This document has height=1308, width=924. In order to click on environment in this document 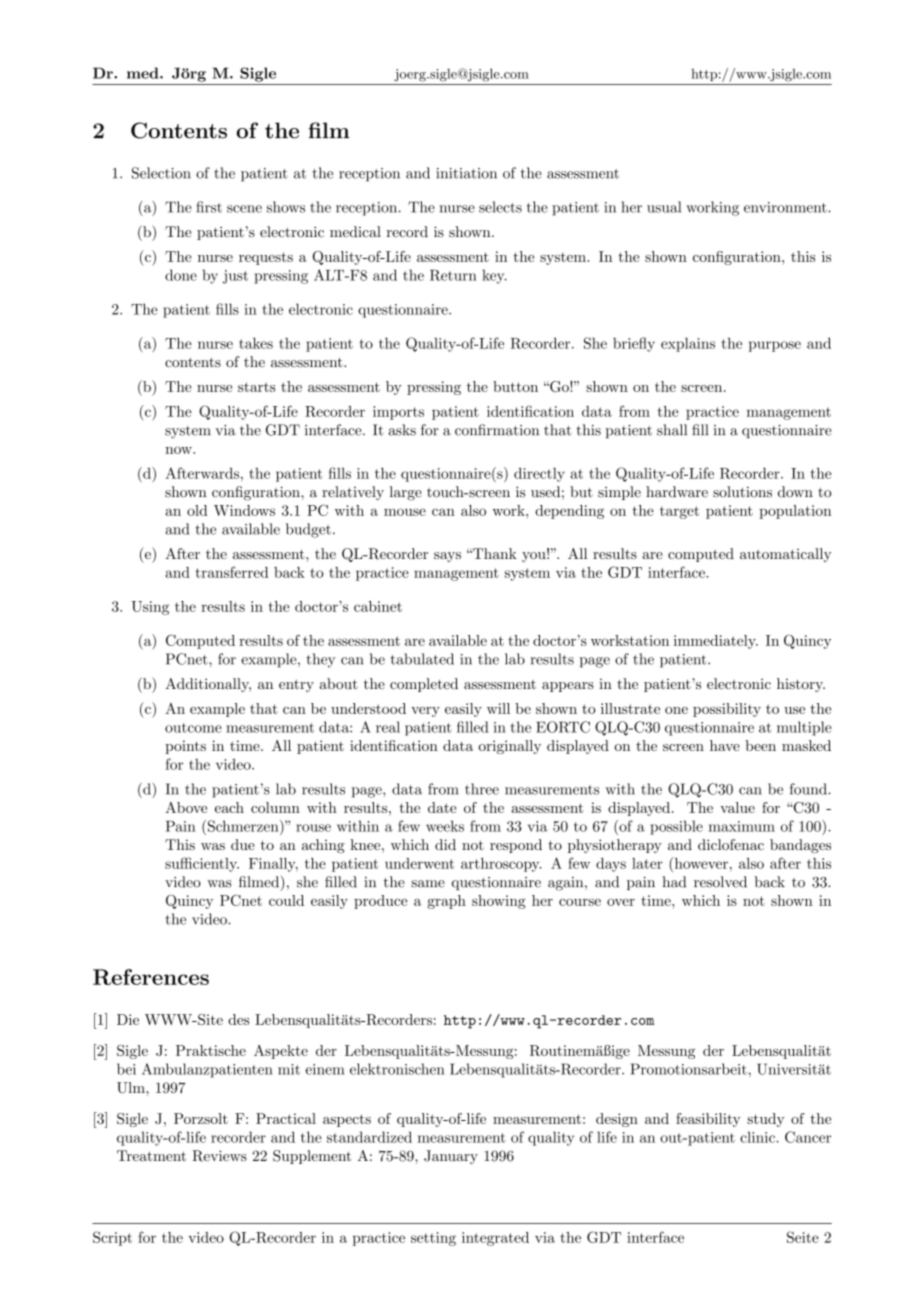, I will do `click(786, 207)`.
